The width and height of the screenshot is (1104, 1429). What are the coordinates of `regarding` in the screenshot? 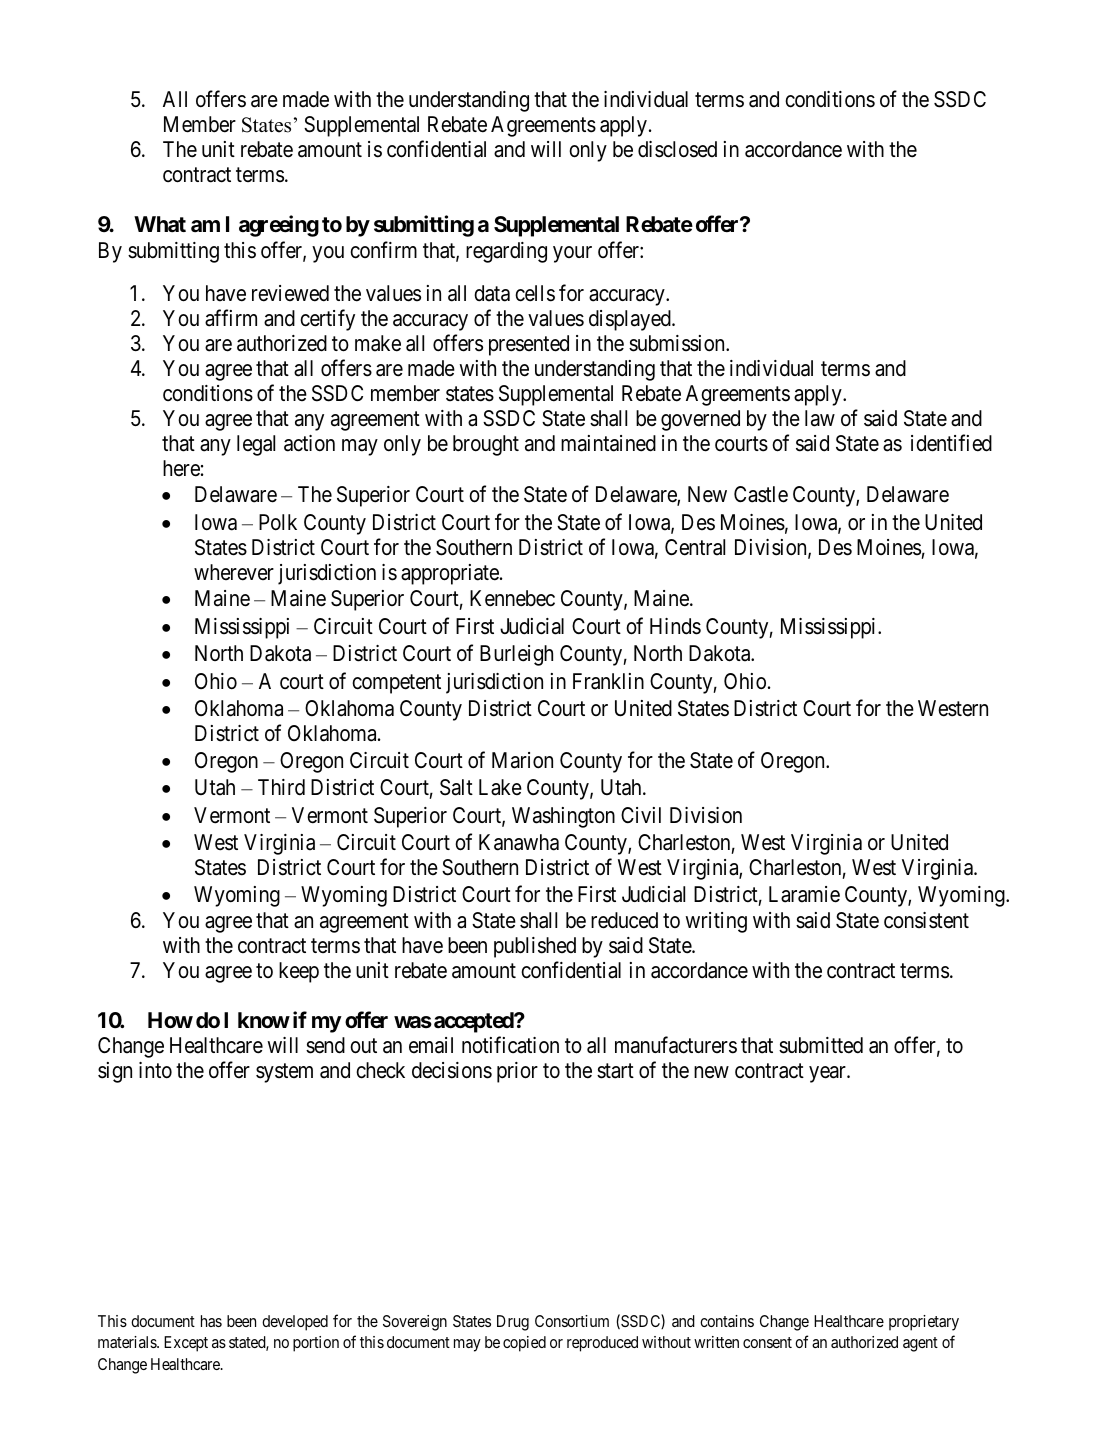 It's located at (506, 252).
